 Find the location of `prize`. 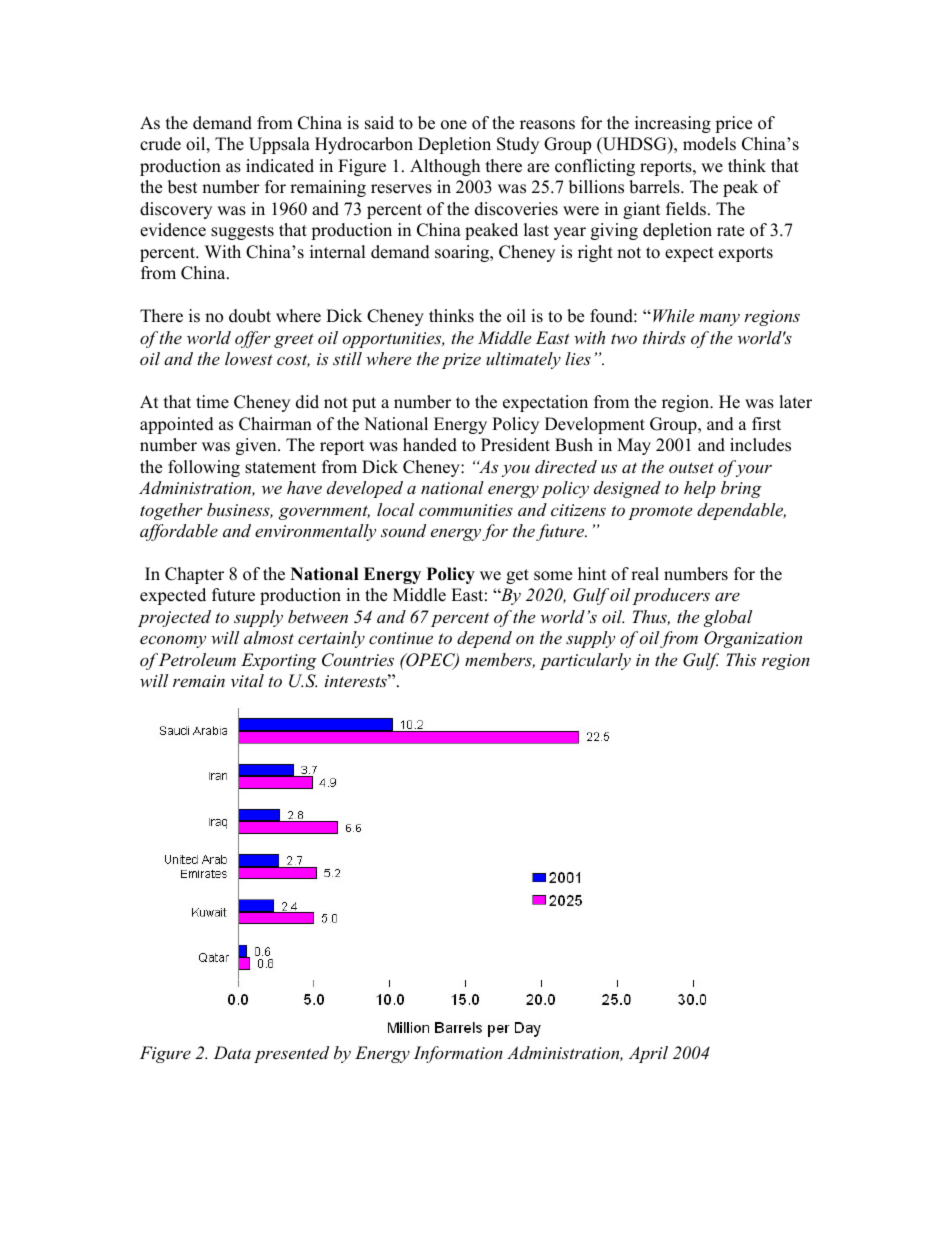

prize is located at coordinates (461, 361).
